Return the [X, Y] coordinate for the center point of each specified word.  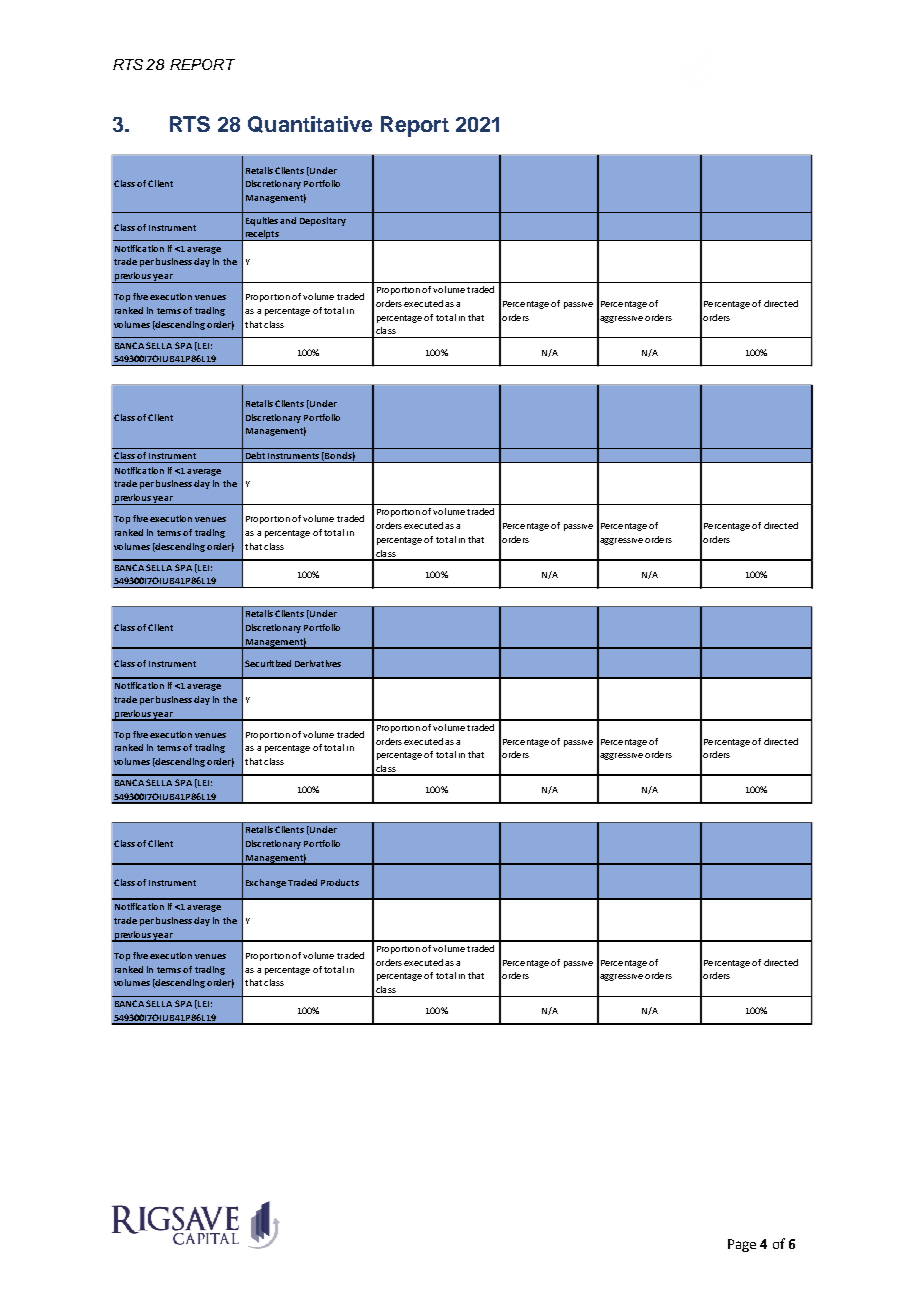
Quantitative [310, 124]
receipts [262, 235]
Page [742, 1245]
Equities [262, 221]
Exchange [266, 883]
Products [340, 882]
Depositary [323, 221]
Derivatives [318, 663]
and [288, 220]
